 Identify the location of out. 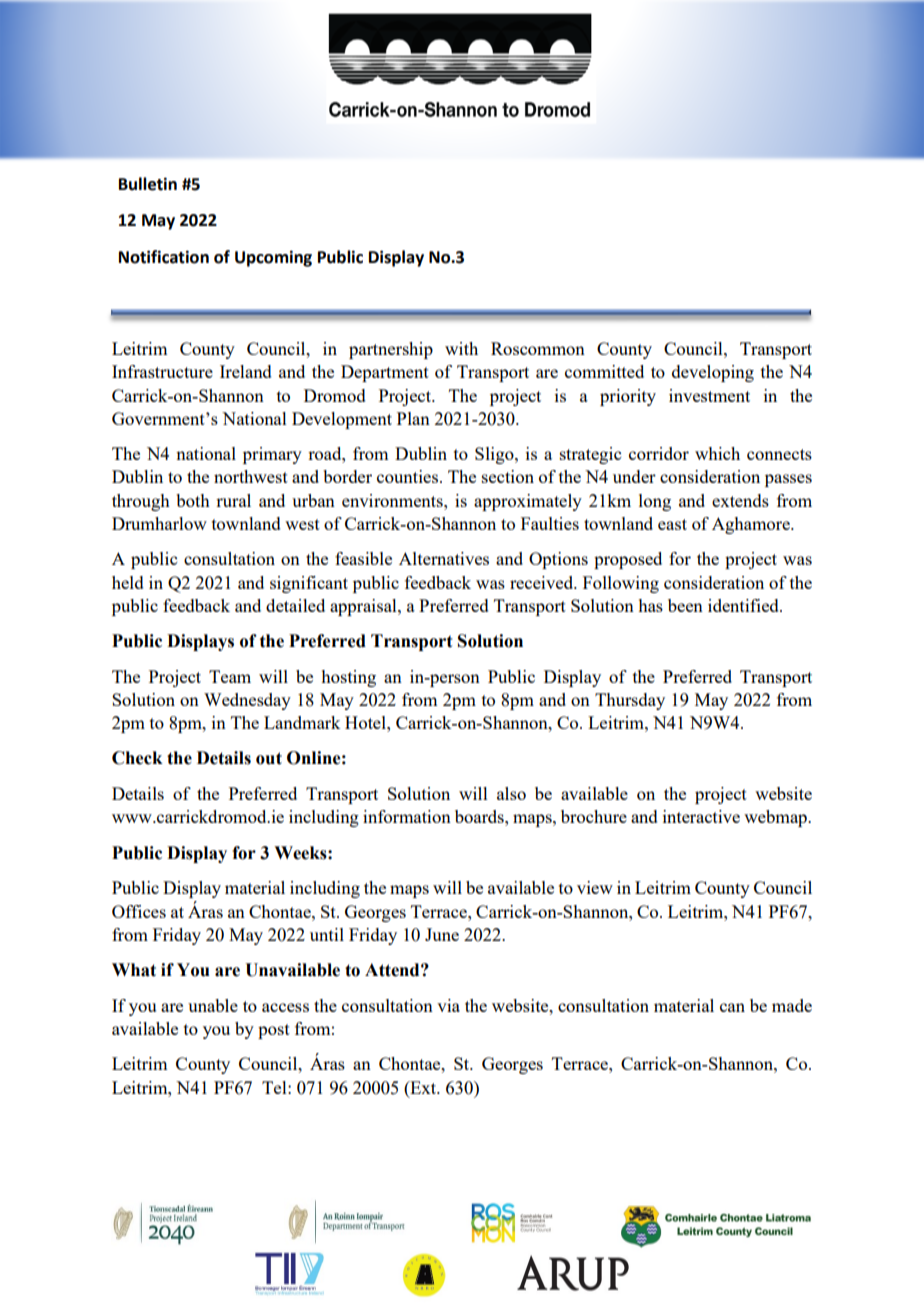
(269, 758).
